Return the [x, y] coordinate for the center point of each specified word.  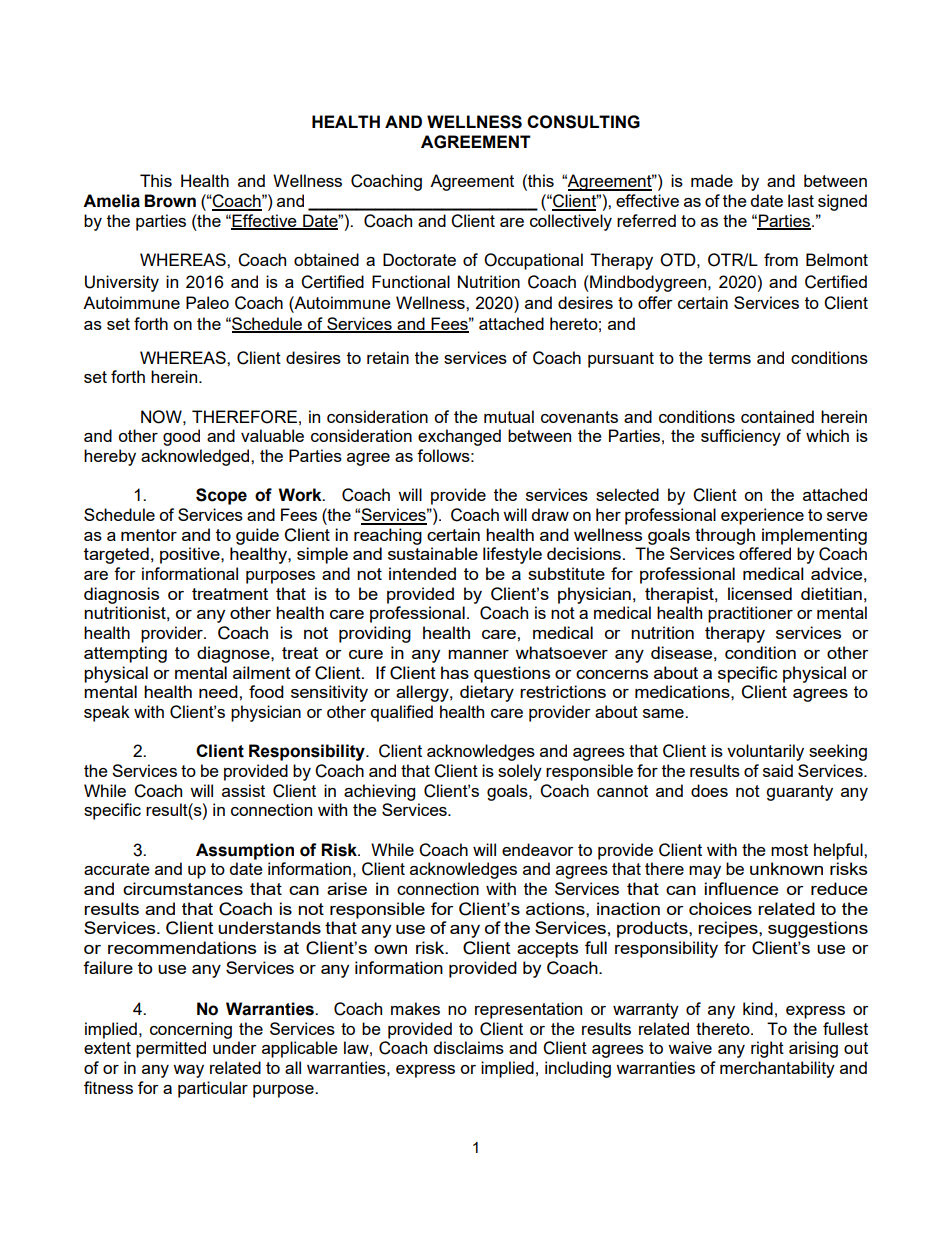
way [188, 1071]
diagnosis [121, 595]
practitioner [750, 614]
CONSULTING [583, 122]
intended [422, 573]
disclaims [468, 1047]
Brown [170, 201]
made [712, 180]
